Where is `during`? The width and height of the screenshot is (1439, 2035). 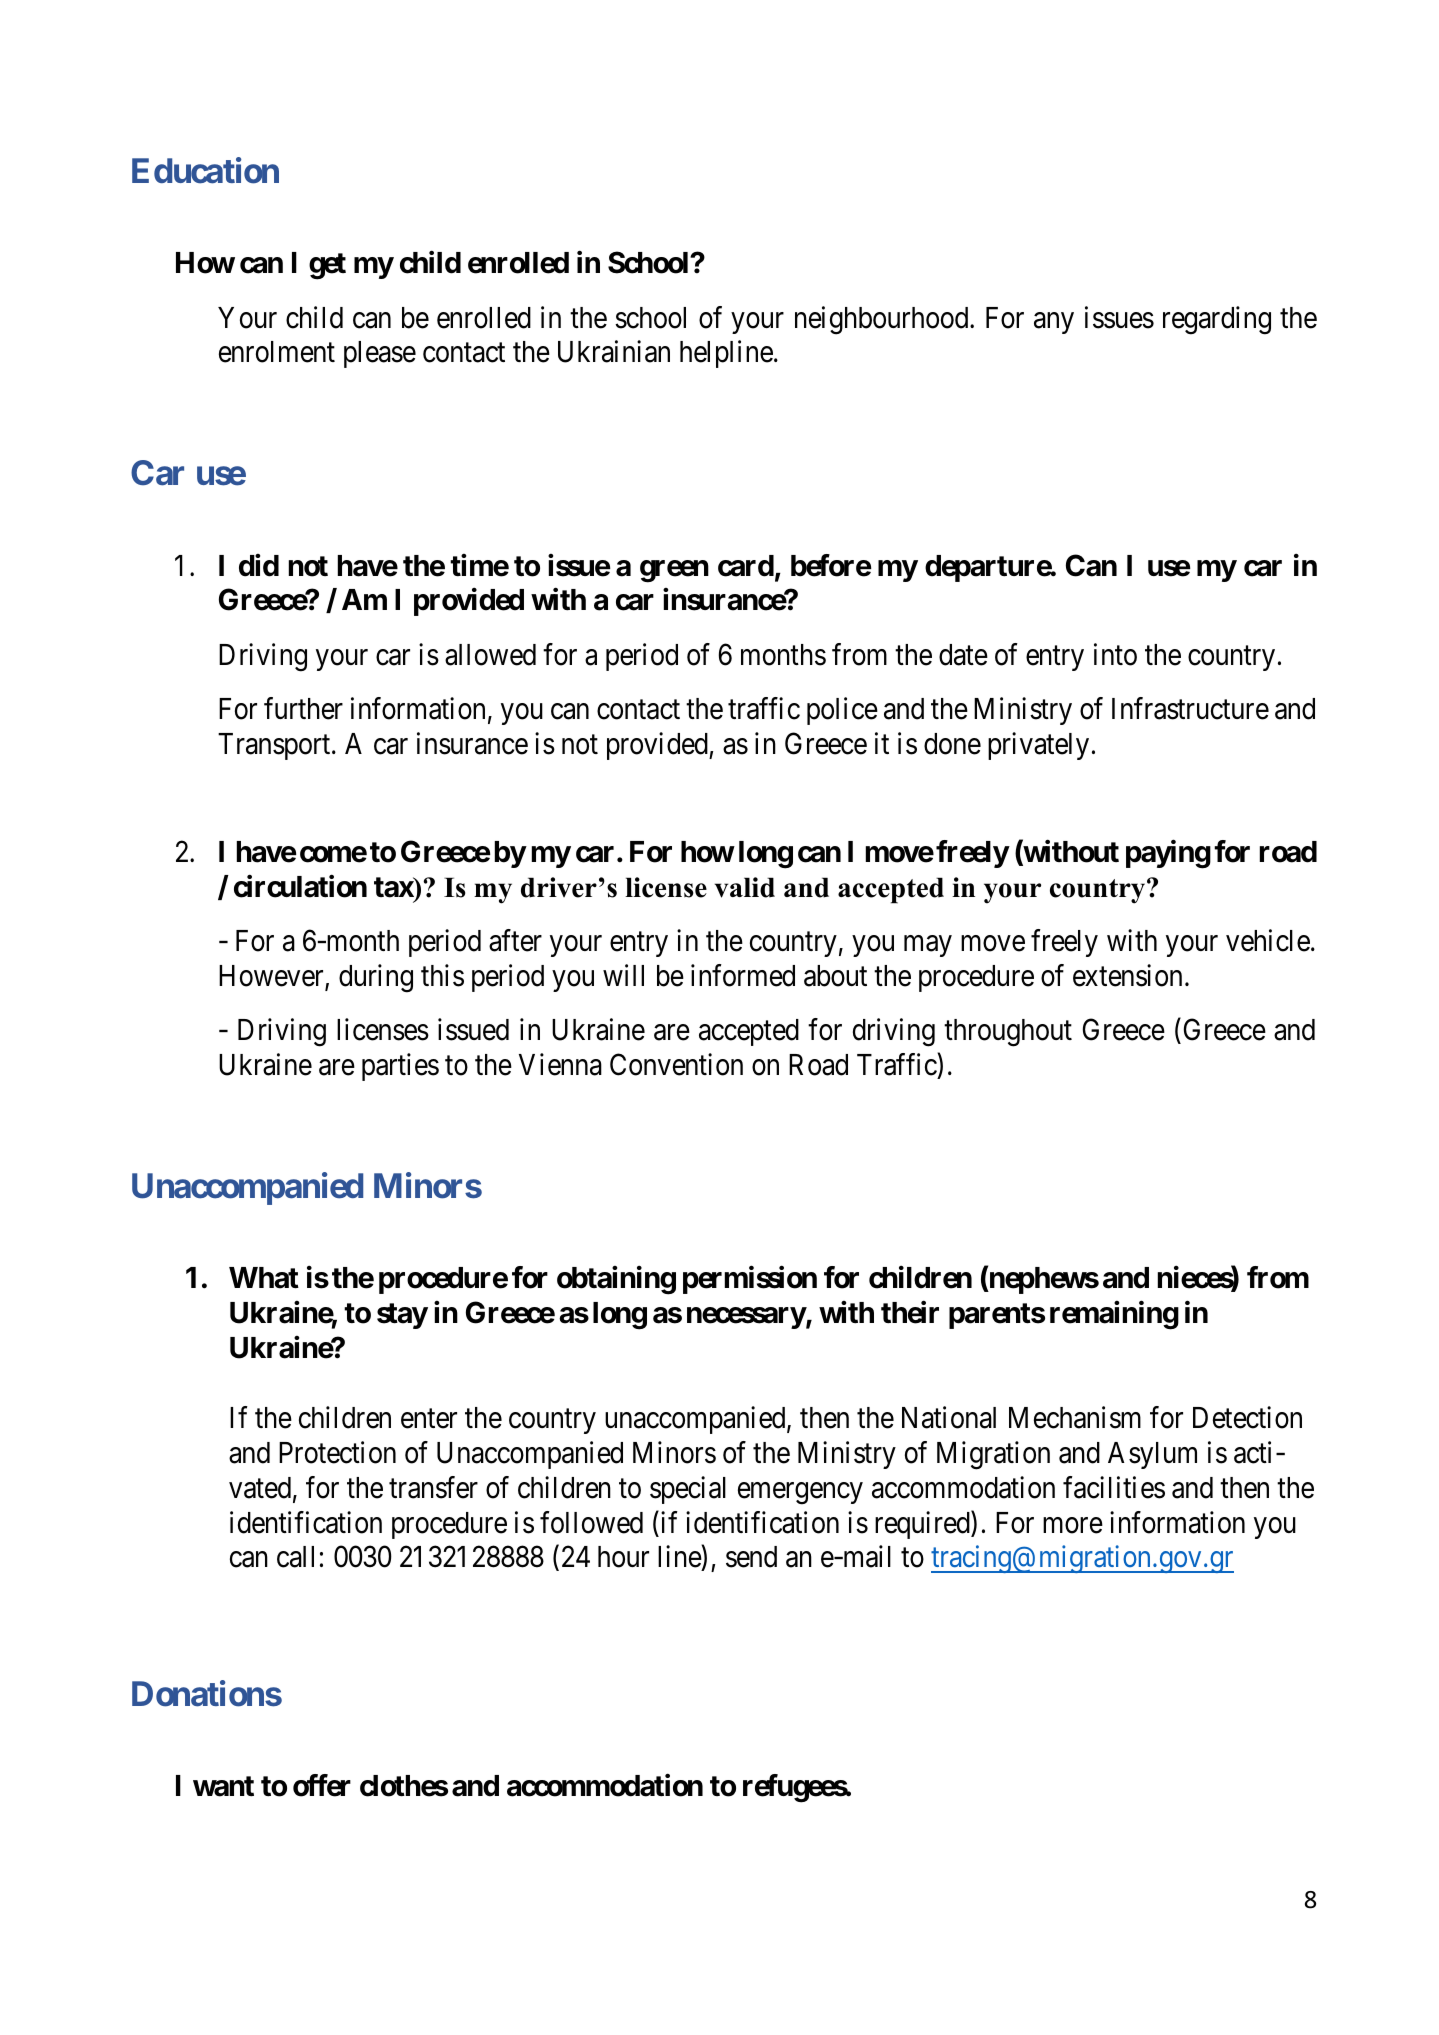 during is located at coordinates (376, 978).
